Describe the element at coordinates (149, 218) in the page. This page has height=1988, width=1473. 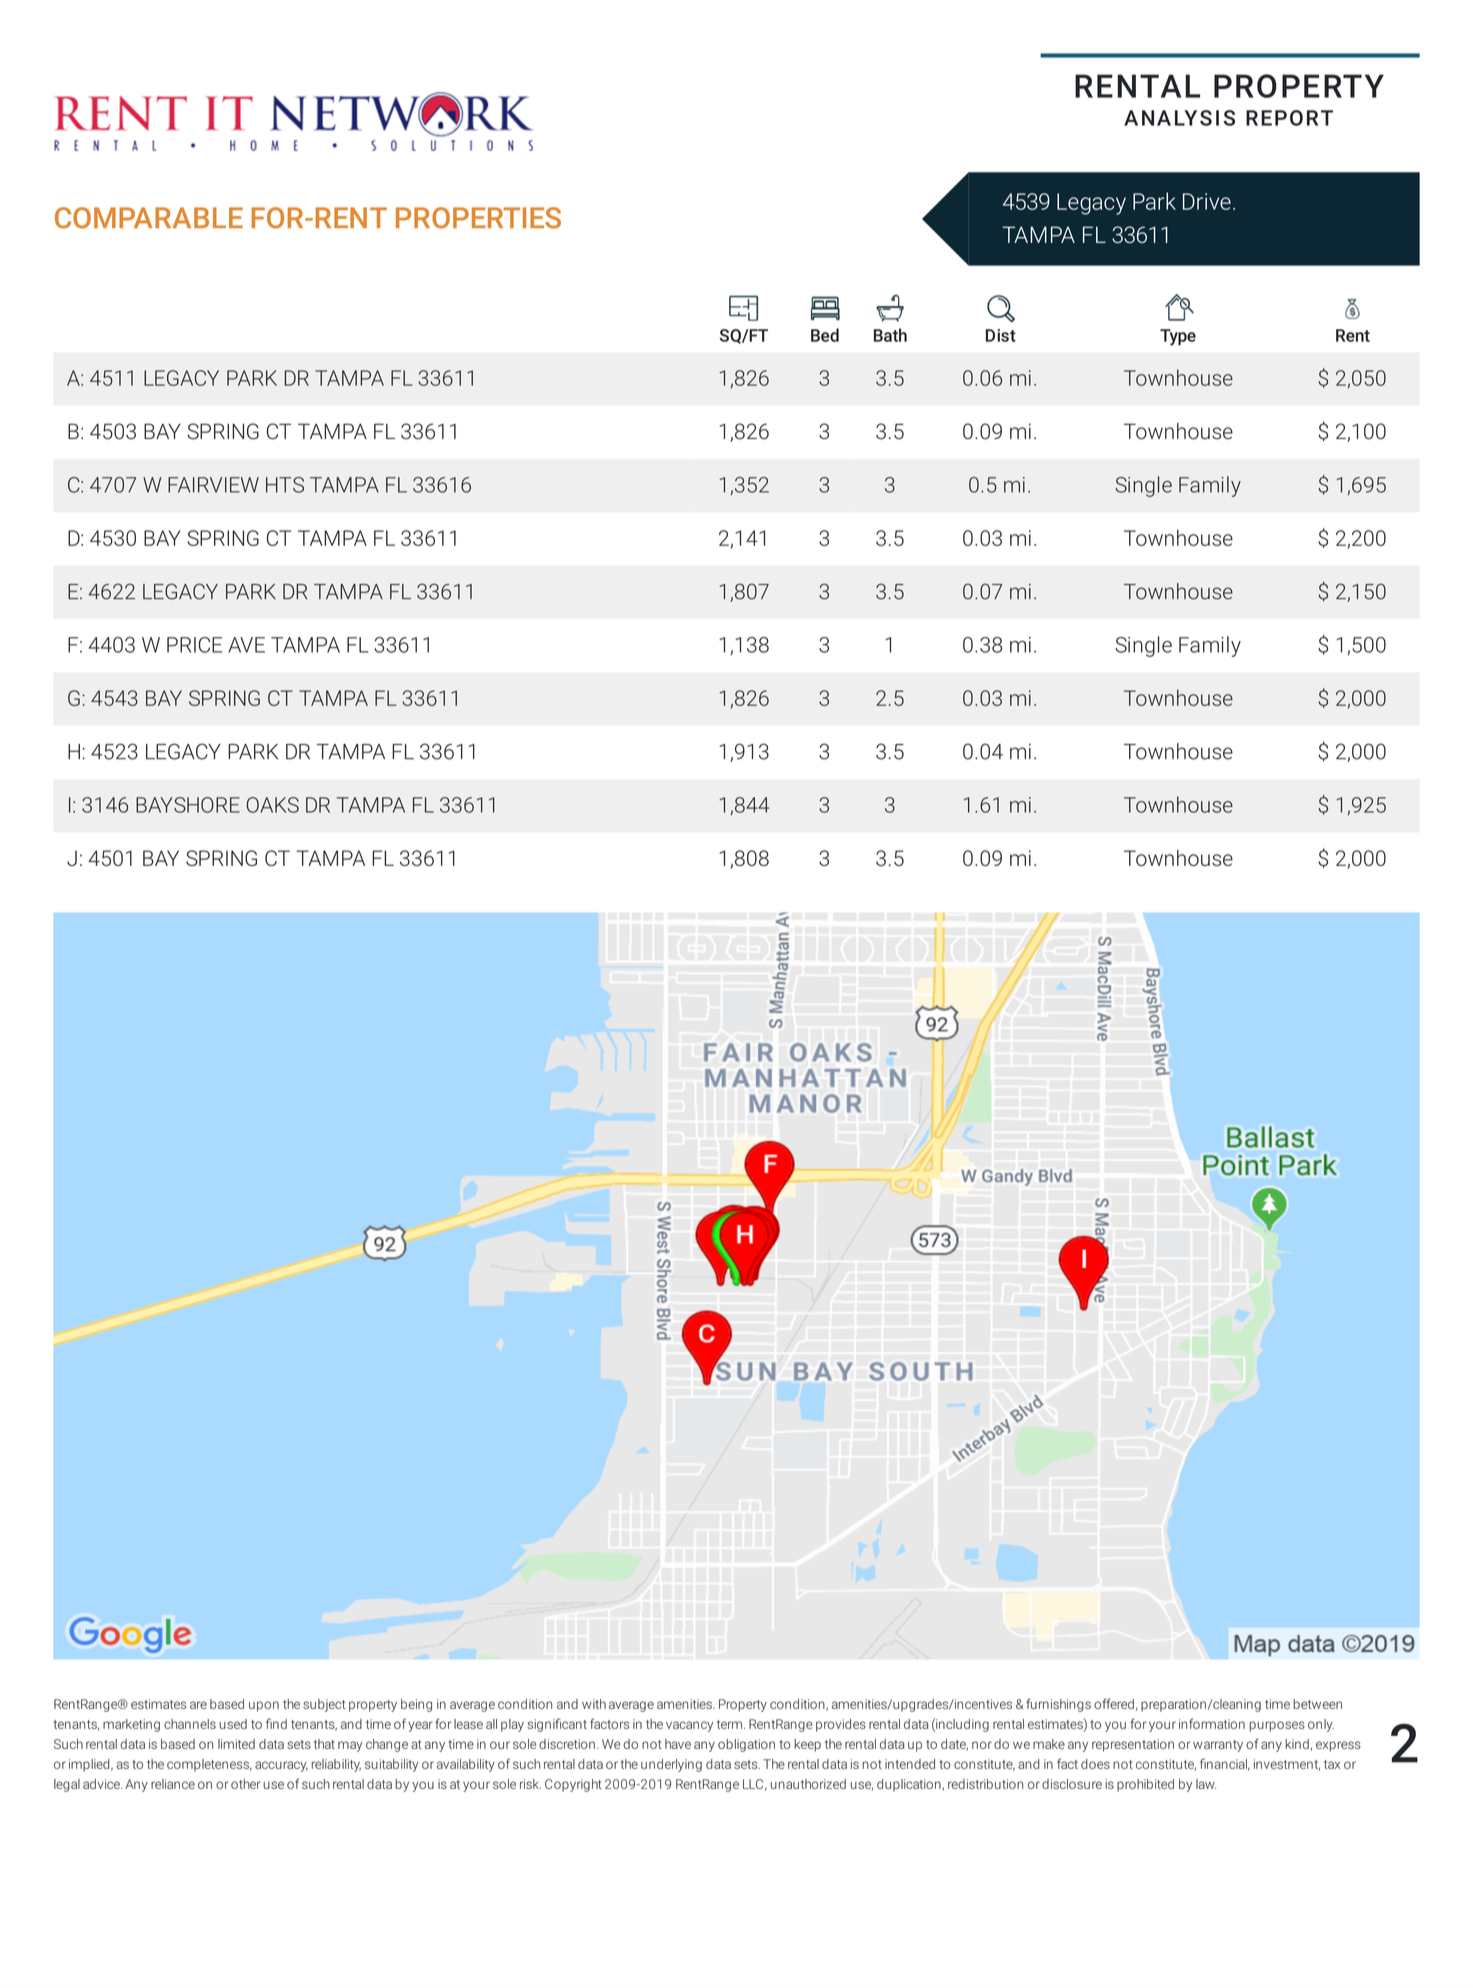
I see `COMPARABLE` at that location.
